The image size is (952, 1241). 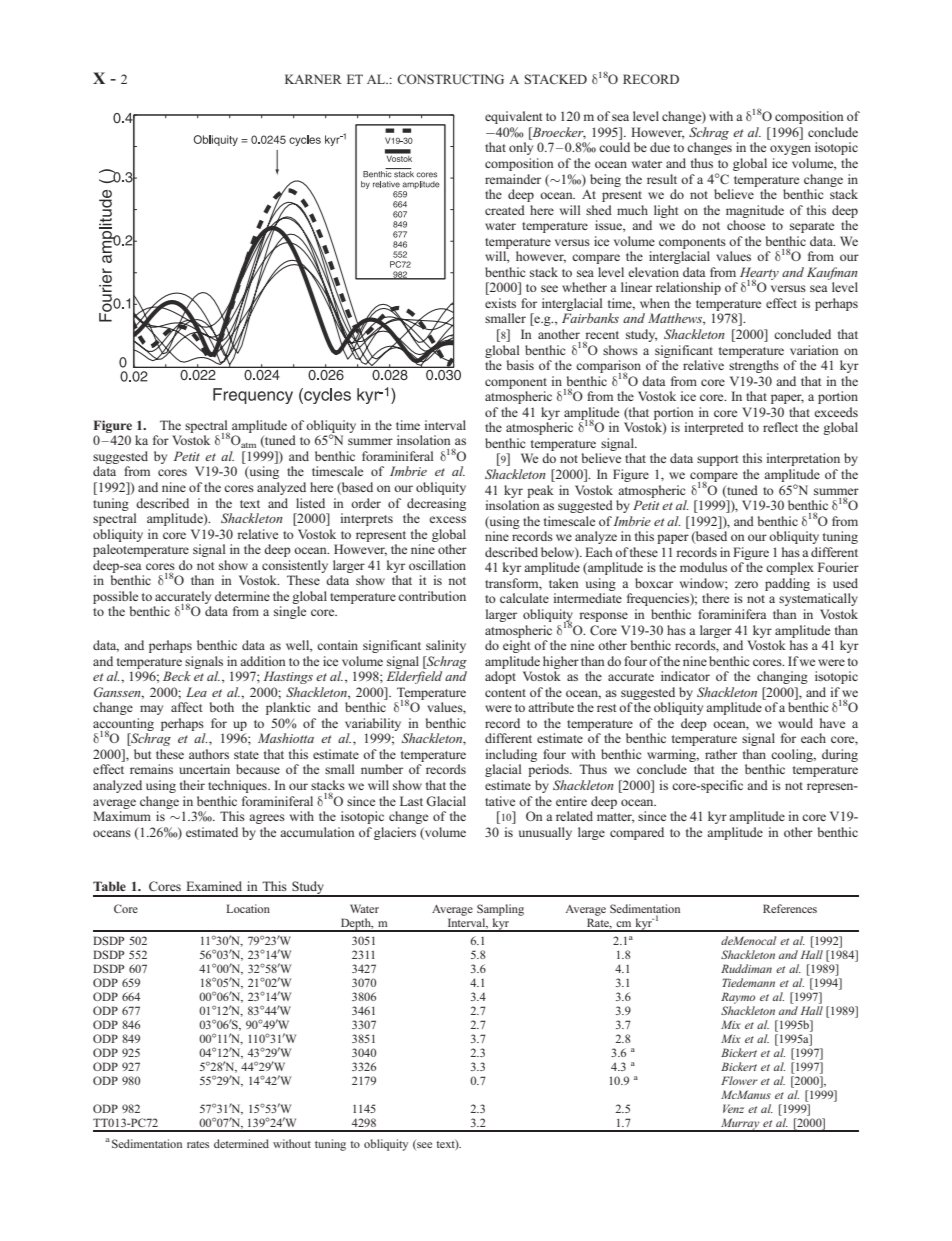 I want to click on Venz, so click(x=733, y=1108).
